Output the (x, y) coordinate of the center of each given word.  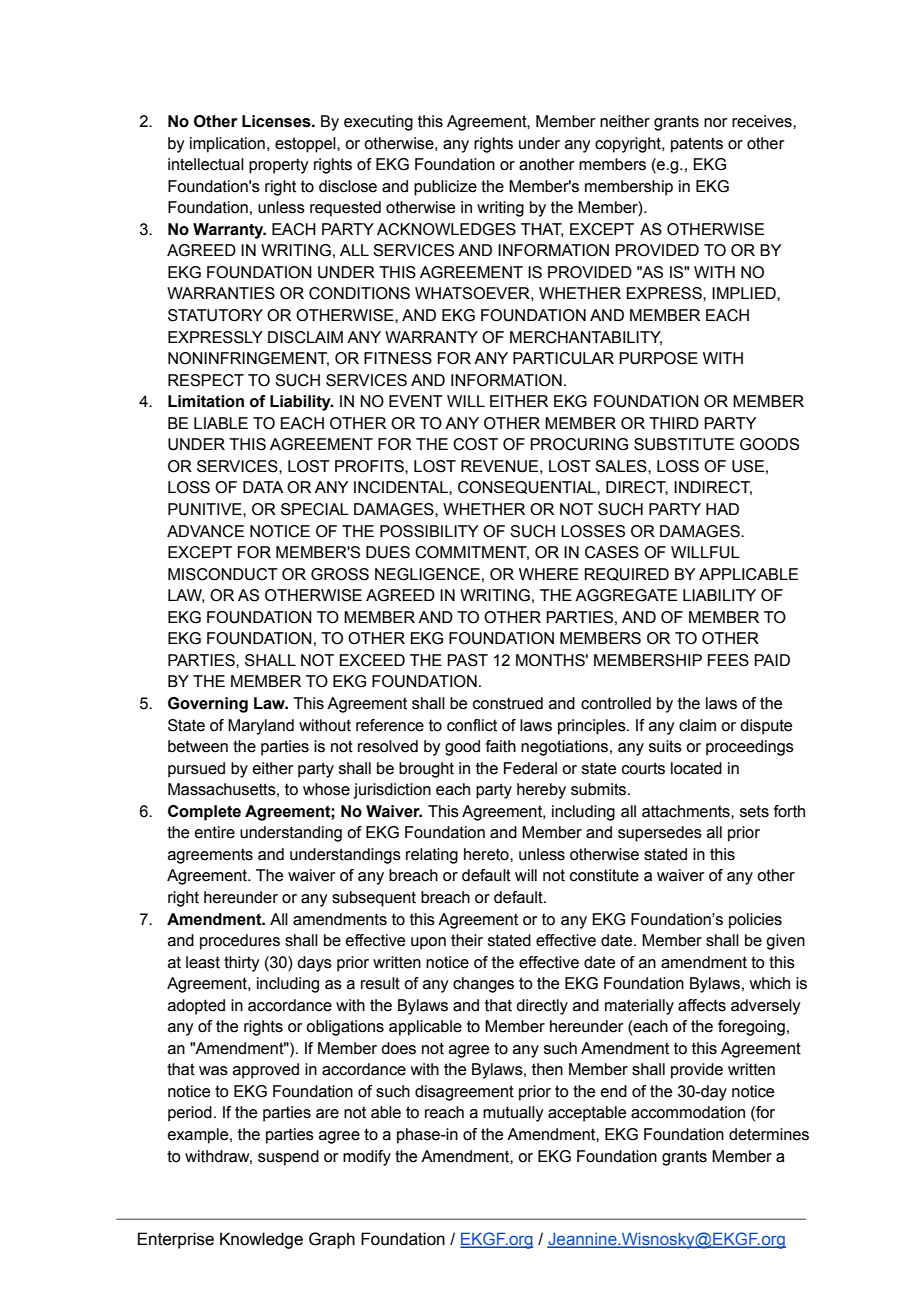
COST (475, 444)
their (467, 940)
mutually (513, 1114)
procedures (240, 942)
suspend (288, 1158)
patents (697, 145)
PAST (467, 660)
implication (227, 145)
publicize (445, 188)
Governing (208, 705)
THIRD (674, 423)
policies (755, 921)
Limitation (206, 401)
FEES (728, 660)
